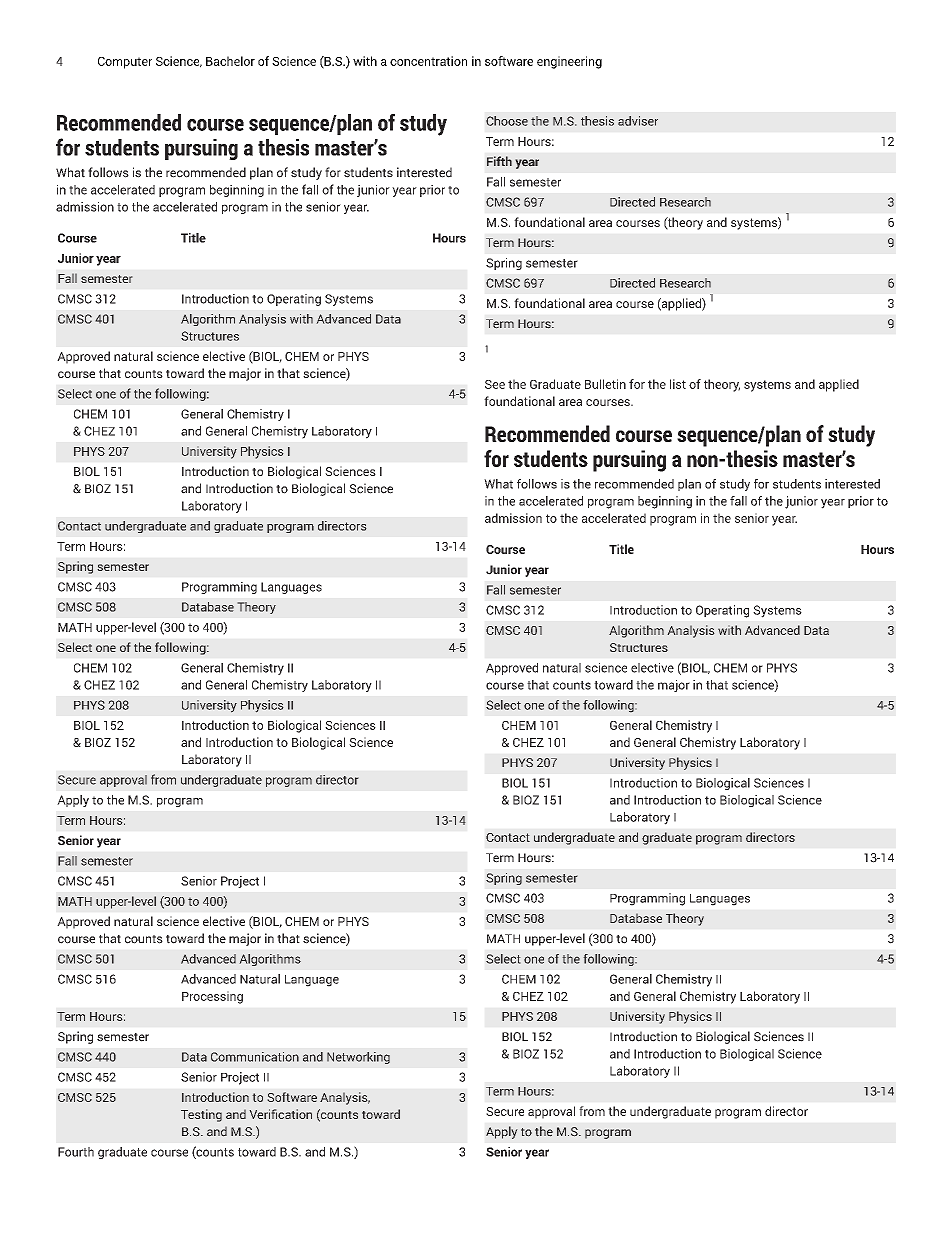 This image has width=952, height=1233. Describe the element at coordinates (605, 384) in the image. I see `Bulletin` at that location.
